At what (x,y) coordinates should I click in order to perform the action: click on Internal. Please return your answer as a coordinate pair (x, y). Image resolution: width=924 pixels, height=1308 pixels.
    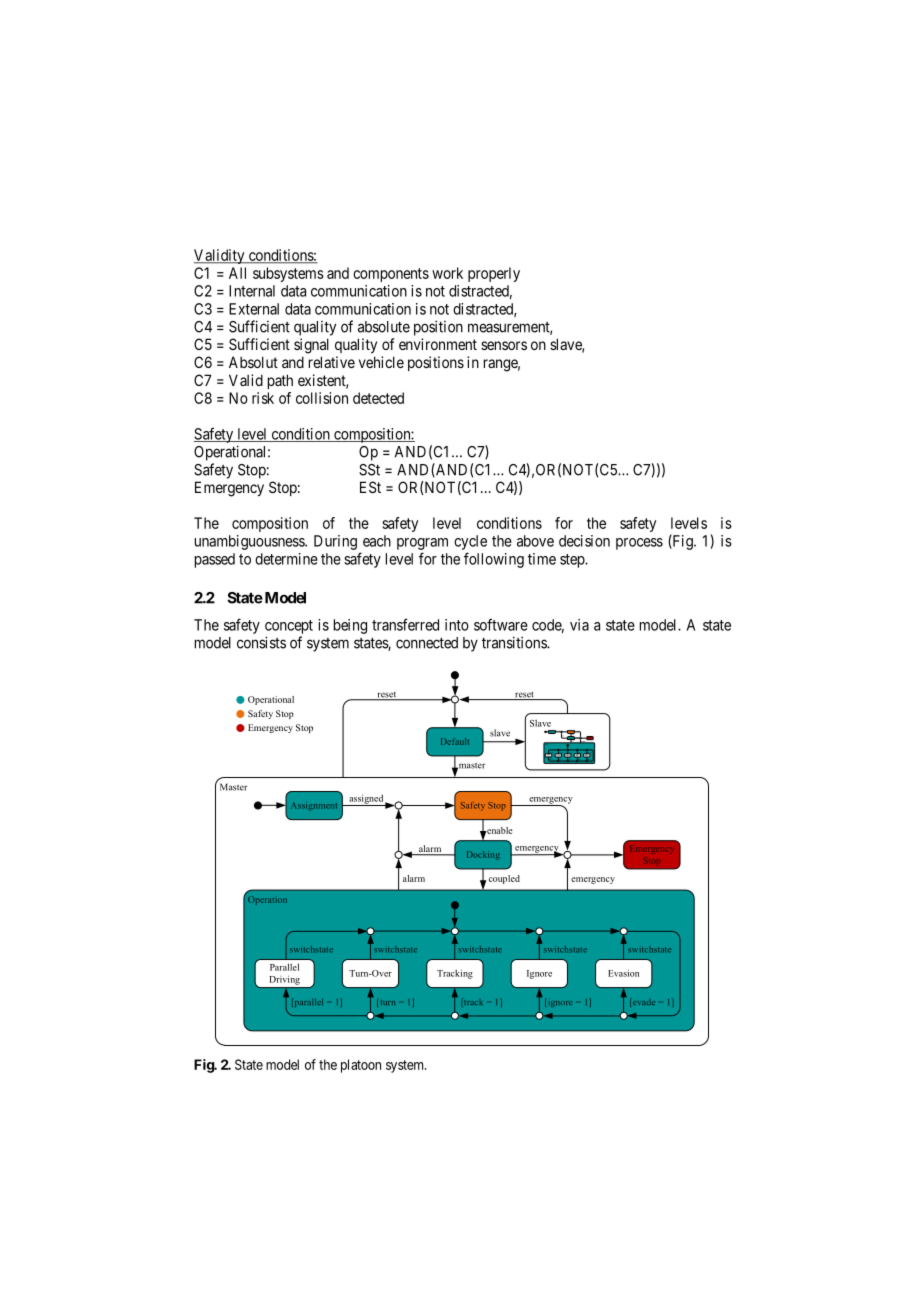
    Looking at the image, I should click on (252, 291).
